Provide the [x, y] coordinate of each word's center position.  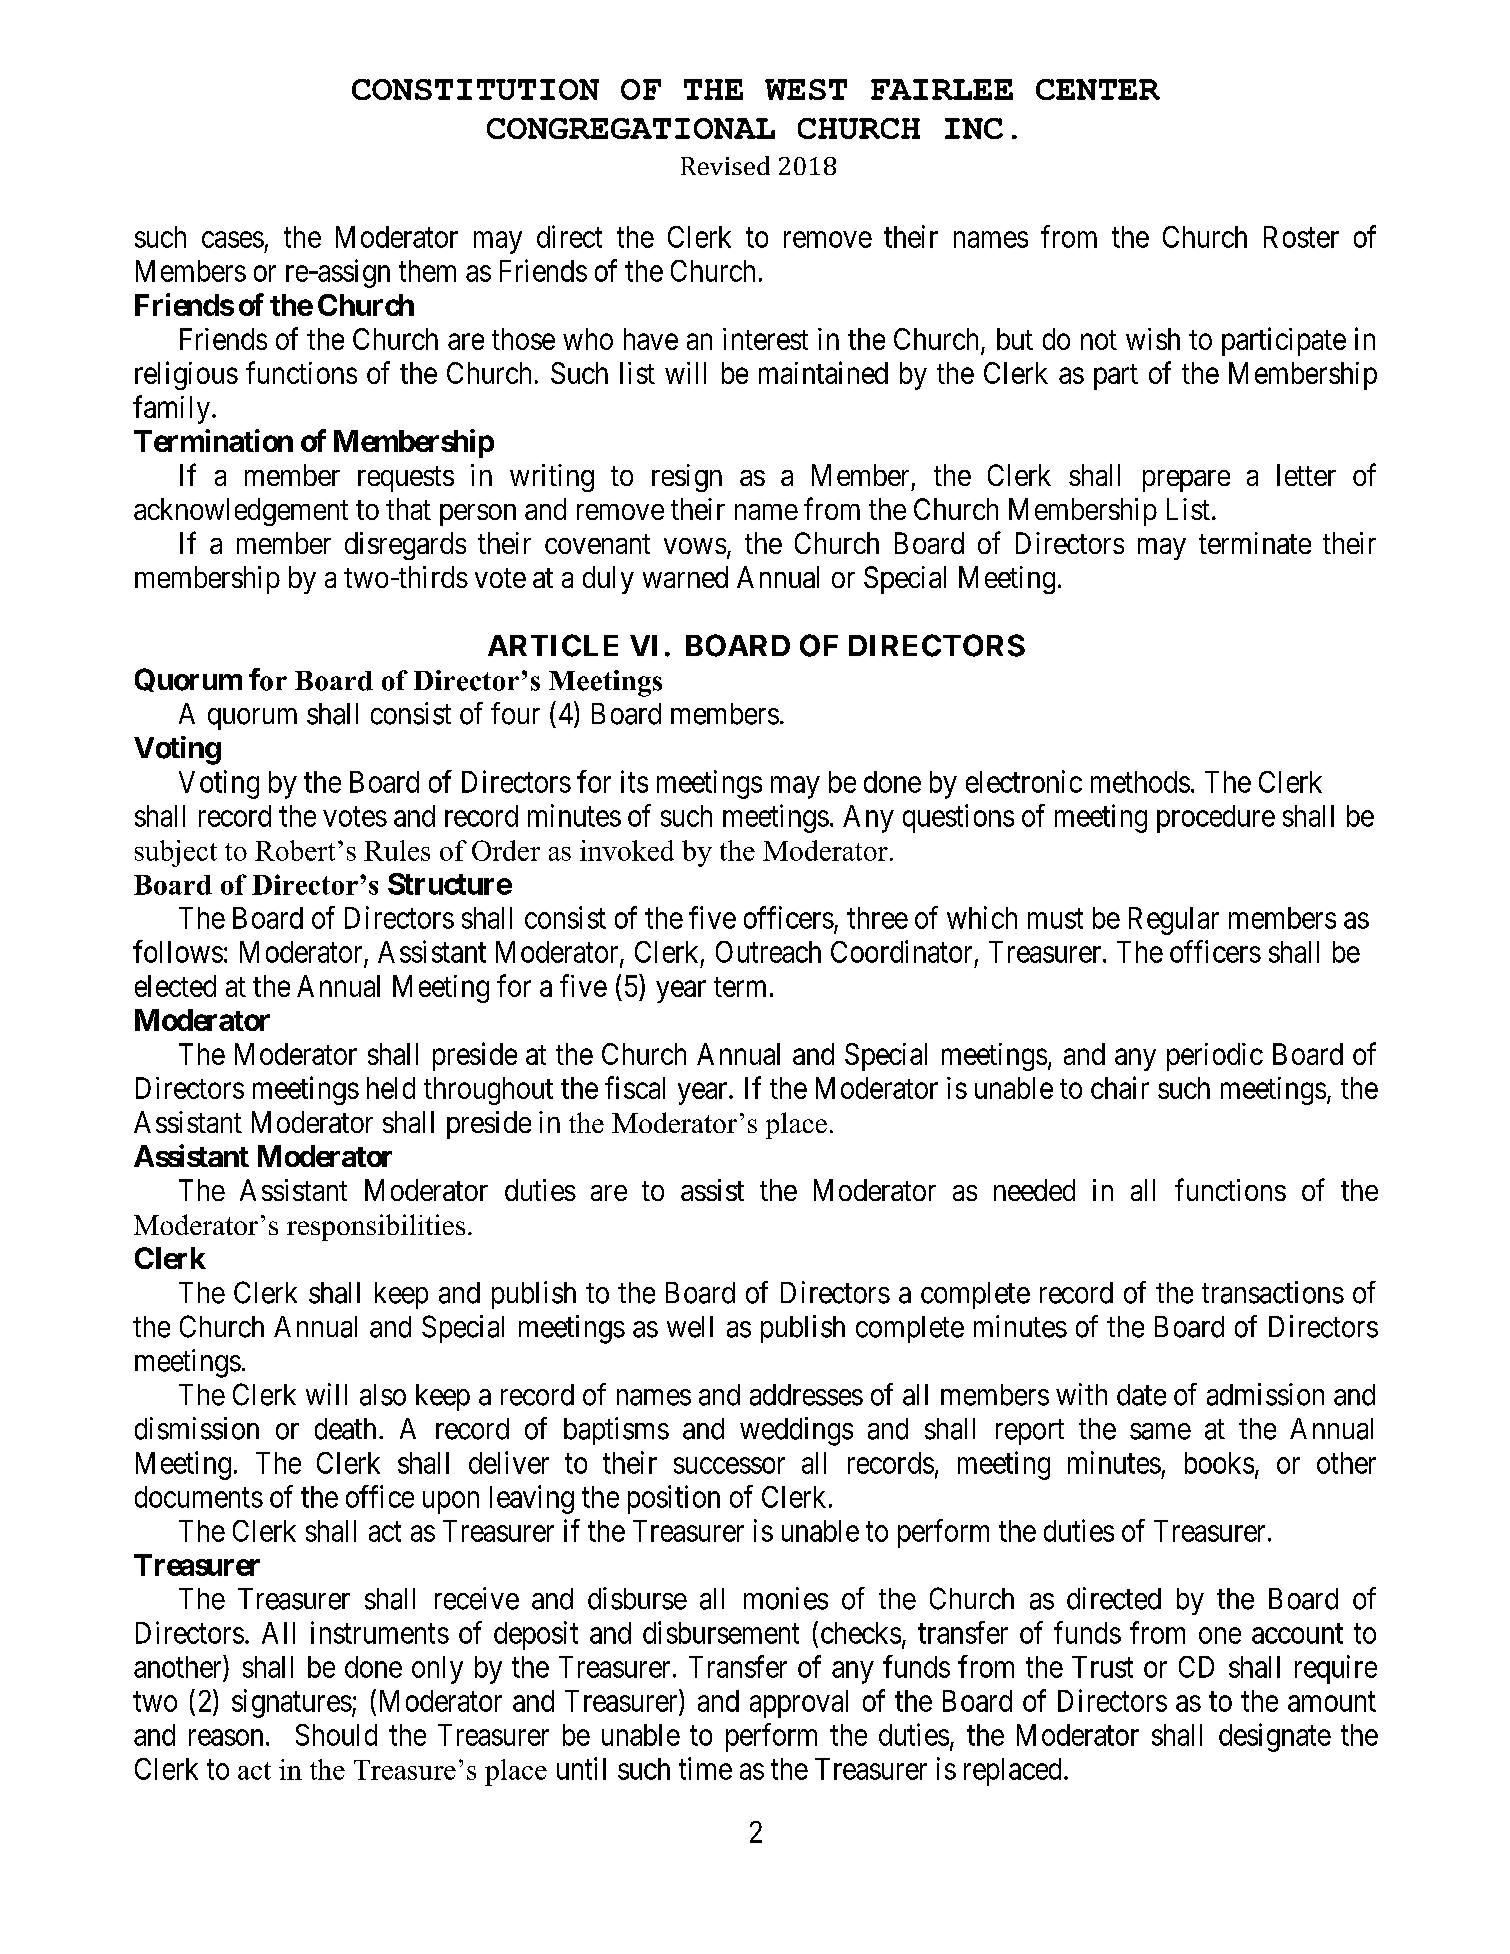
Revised [725, 165]
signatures [292, 1703]
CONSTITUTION [475, 89]
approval [799, 1704]
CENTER [1098, 89]
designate [1275, 1737]
